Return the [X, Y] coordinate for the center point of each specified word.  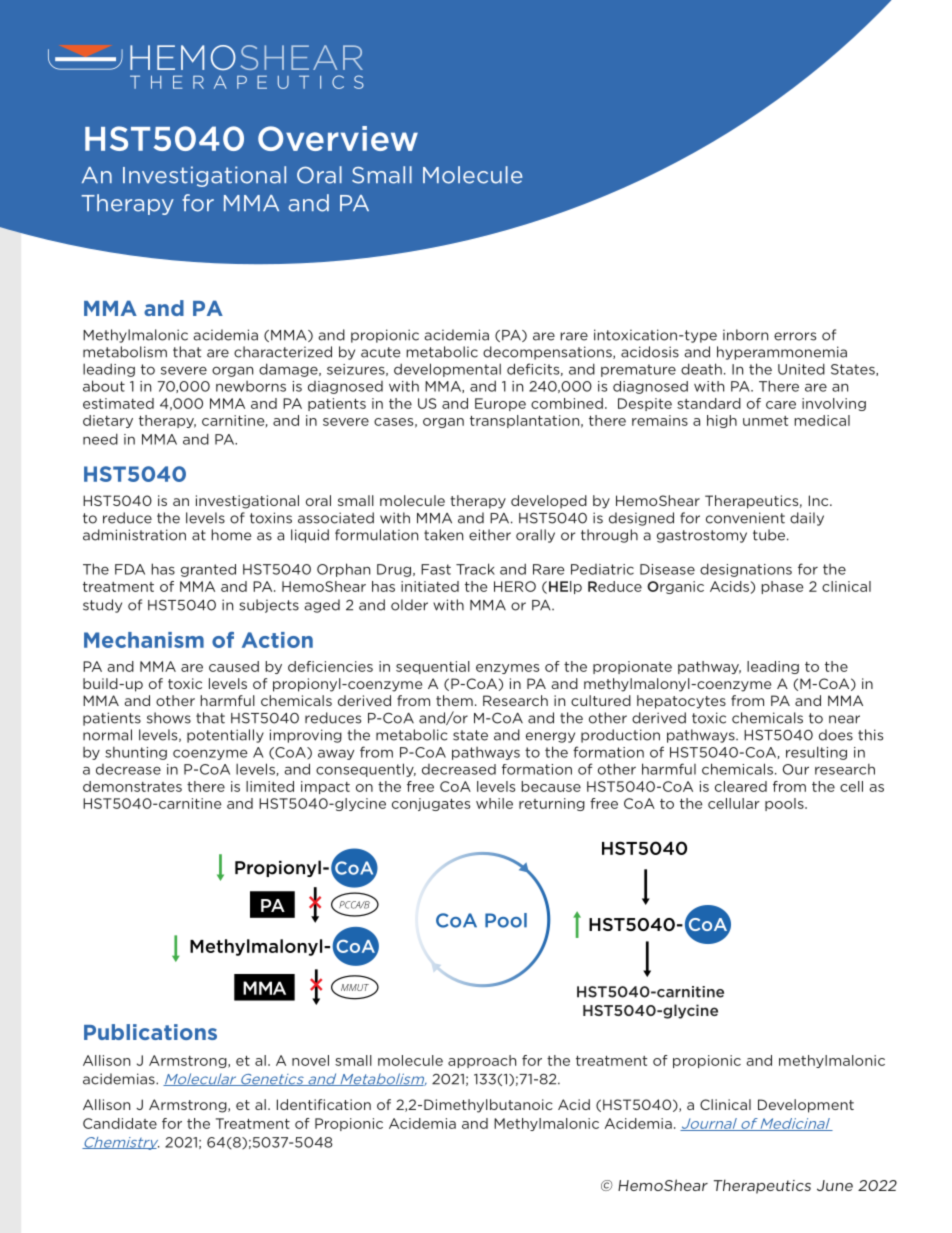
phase [782, 587]
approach [482, 1061]
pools [785, 804]
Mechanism [144, 640]
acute [380, 352]
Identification [324, 1104]
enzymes [507, 669]
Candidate [120, 1123]
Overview [338, 138]
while [494, 803]
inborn [745, 335]
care [781, 405]
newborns [251, 386]
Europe [500, 404]
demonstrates [132, 786]
